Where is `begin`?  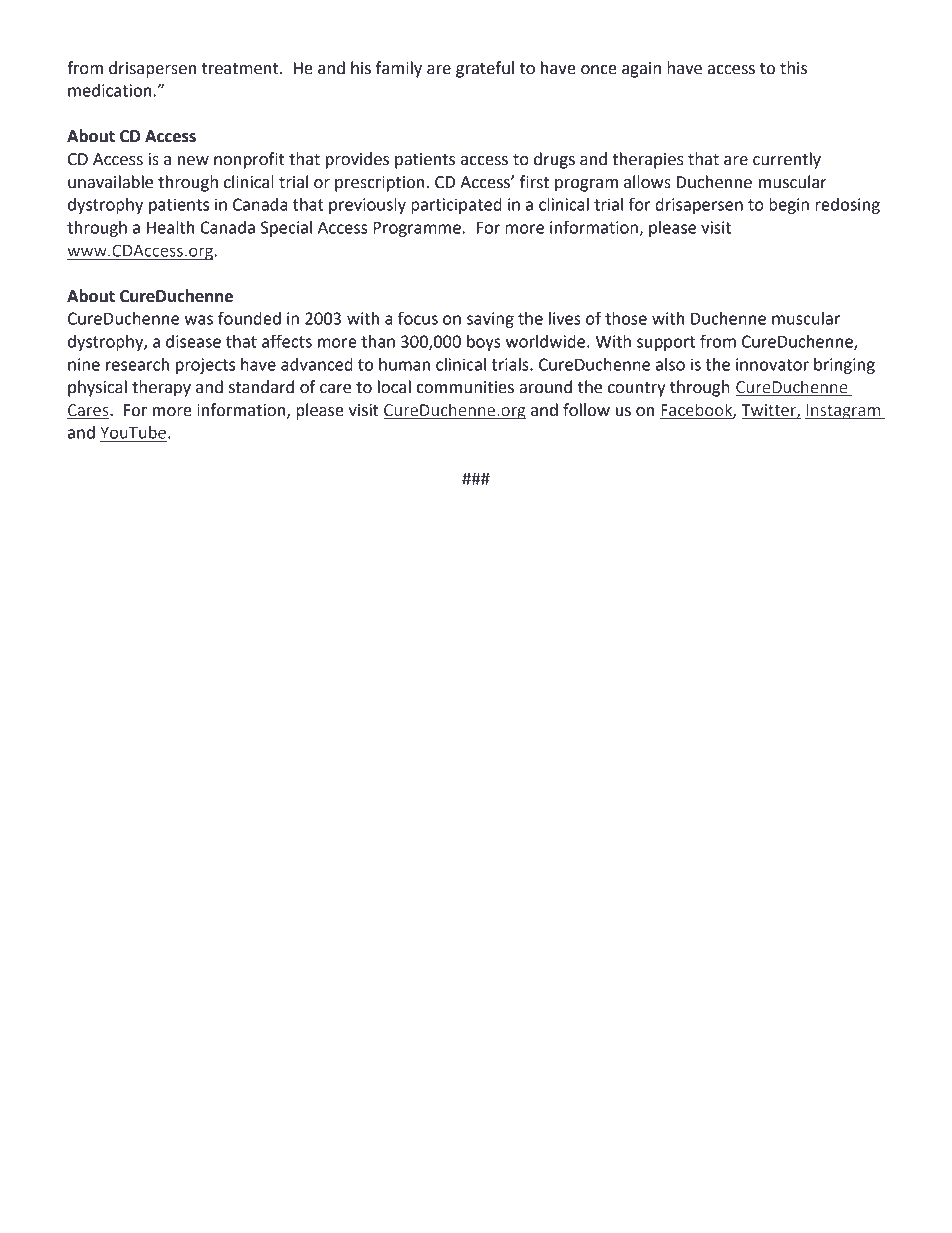
begin is located at coordinates (789, 206).
